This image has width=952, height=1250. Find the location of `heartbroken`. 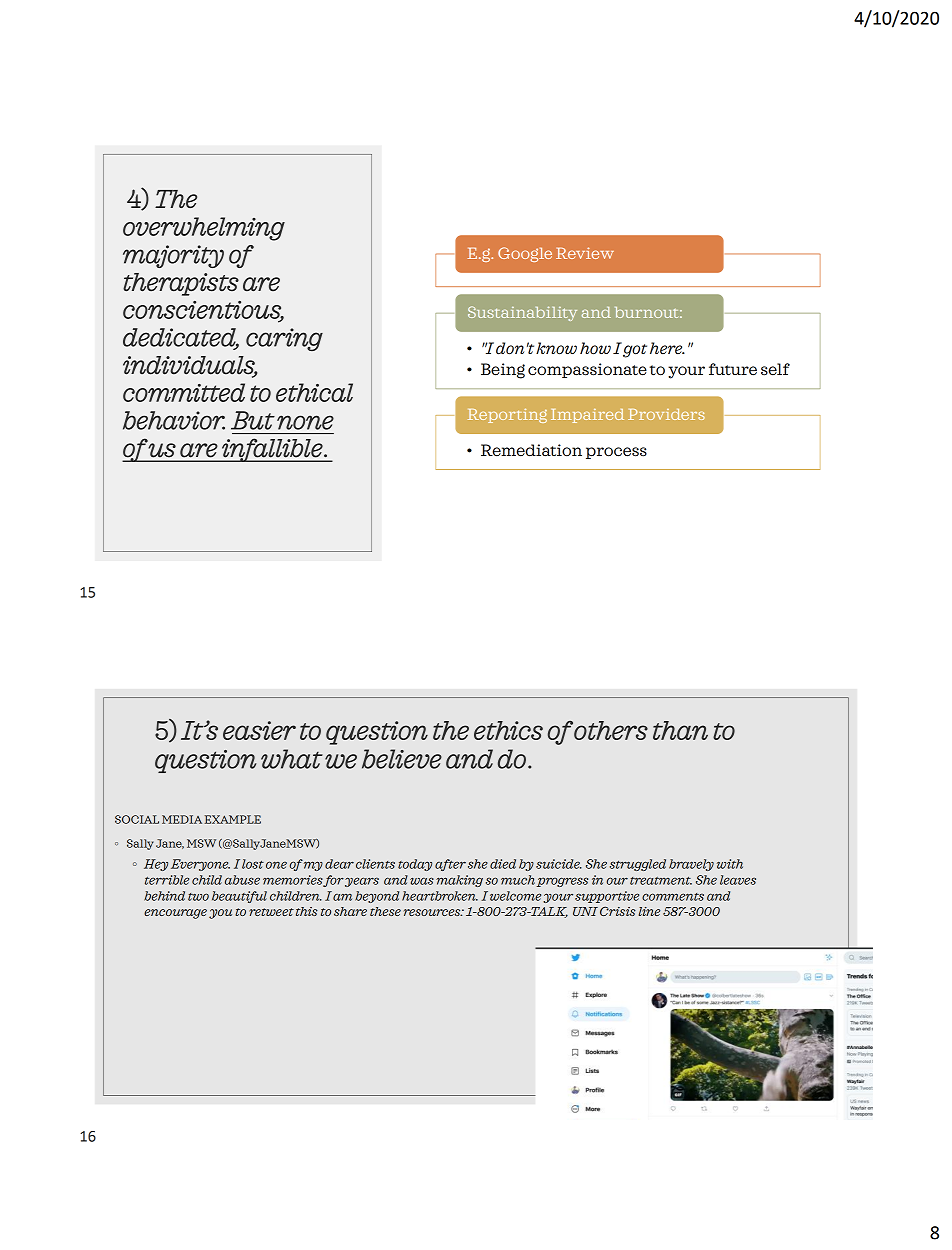

heartbroken is located at coordinates (440, 896).
